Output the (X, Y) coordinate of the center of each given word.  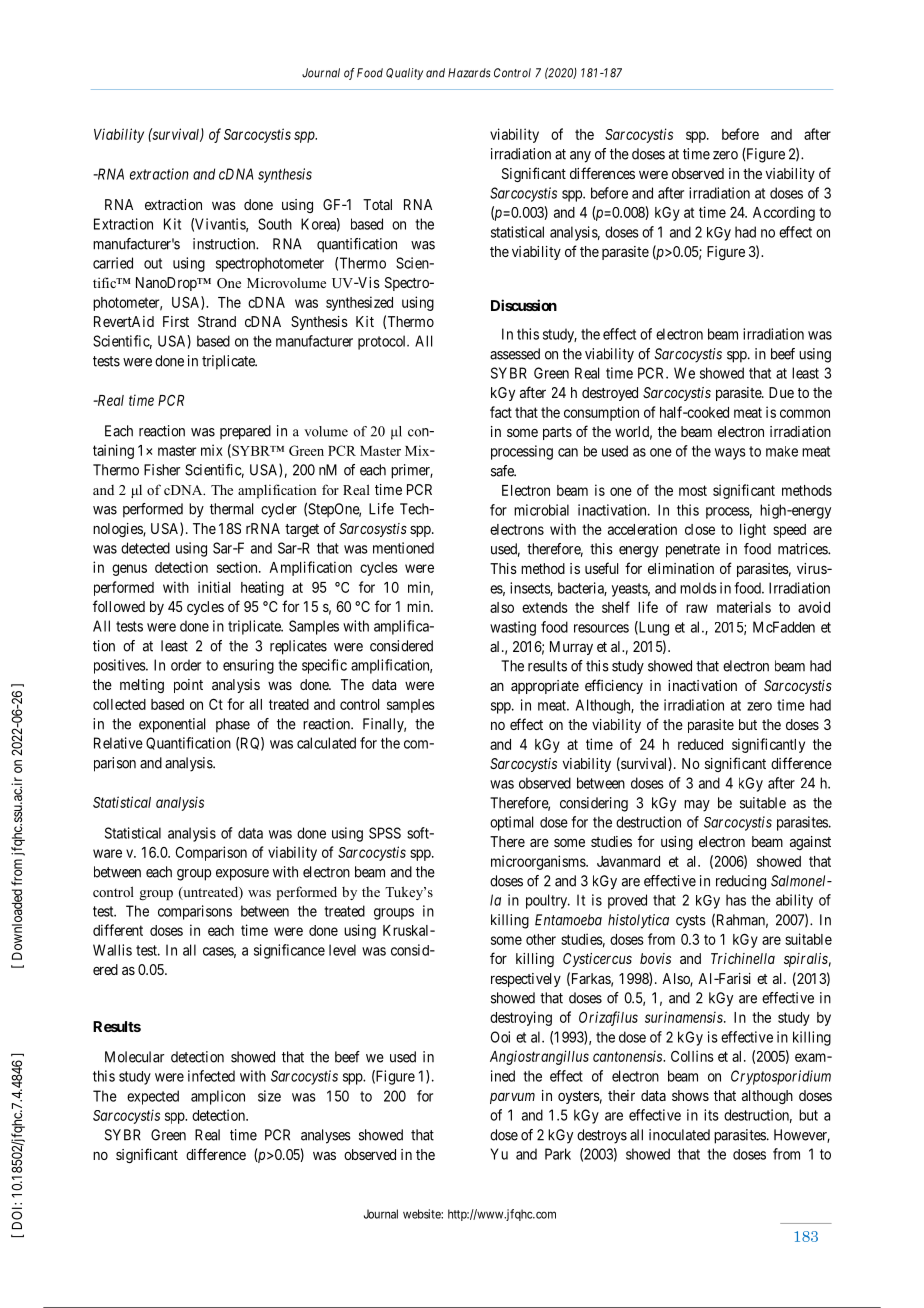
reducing (741, 882)
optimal (511, 823)
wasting (513, 628)
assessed (515, 354)
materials (744, 607)
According (784, 213)
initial (214, 587)
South (275, 224)
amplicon (218, 1097)
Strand (217, 321)
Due (781, 392)
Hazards (469, 73)
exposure (242, 875)
